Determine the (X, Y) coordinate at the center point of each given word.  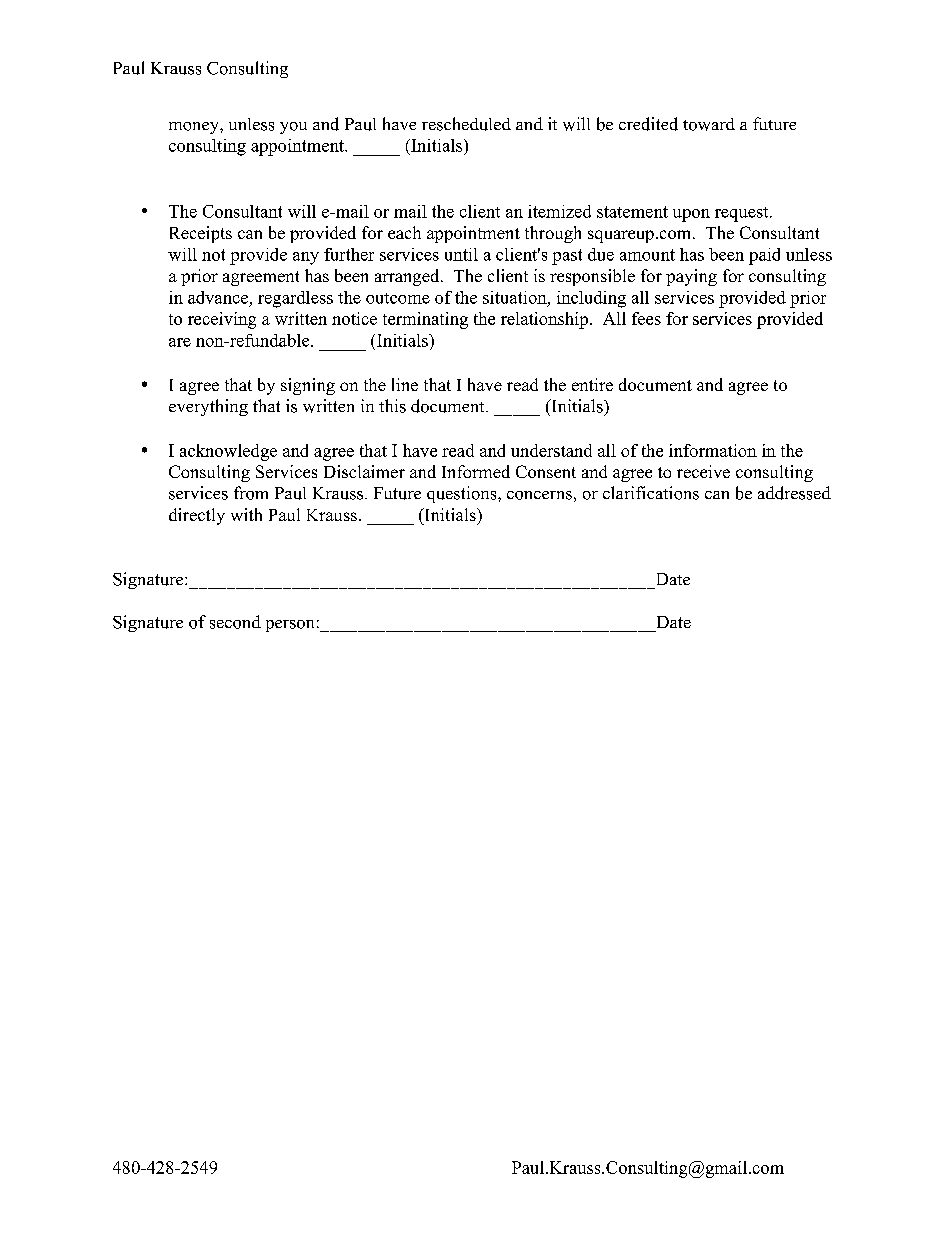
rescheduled (466, 124)
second (235, 622)
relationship (544, 320)
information (713, 450)
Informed (476, 471)
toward (709, 124)
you (293, 128)
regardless (295, 299)
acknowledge (228, 452)
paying (691, 277)
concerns (539, 495)
